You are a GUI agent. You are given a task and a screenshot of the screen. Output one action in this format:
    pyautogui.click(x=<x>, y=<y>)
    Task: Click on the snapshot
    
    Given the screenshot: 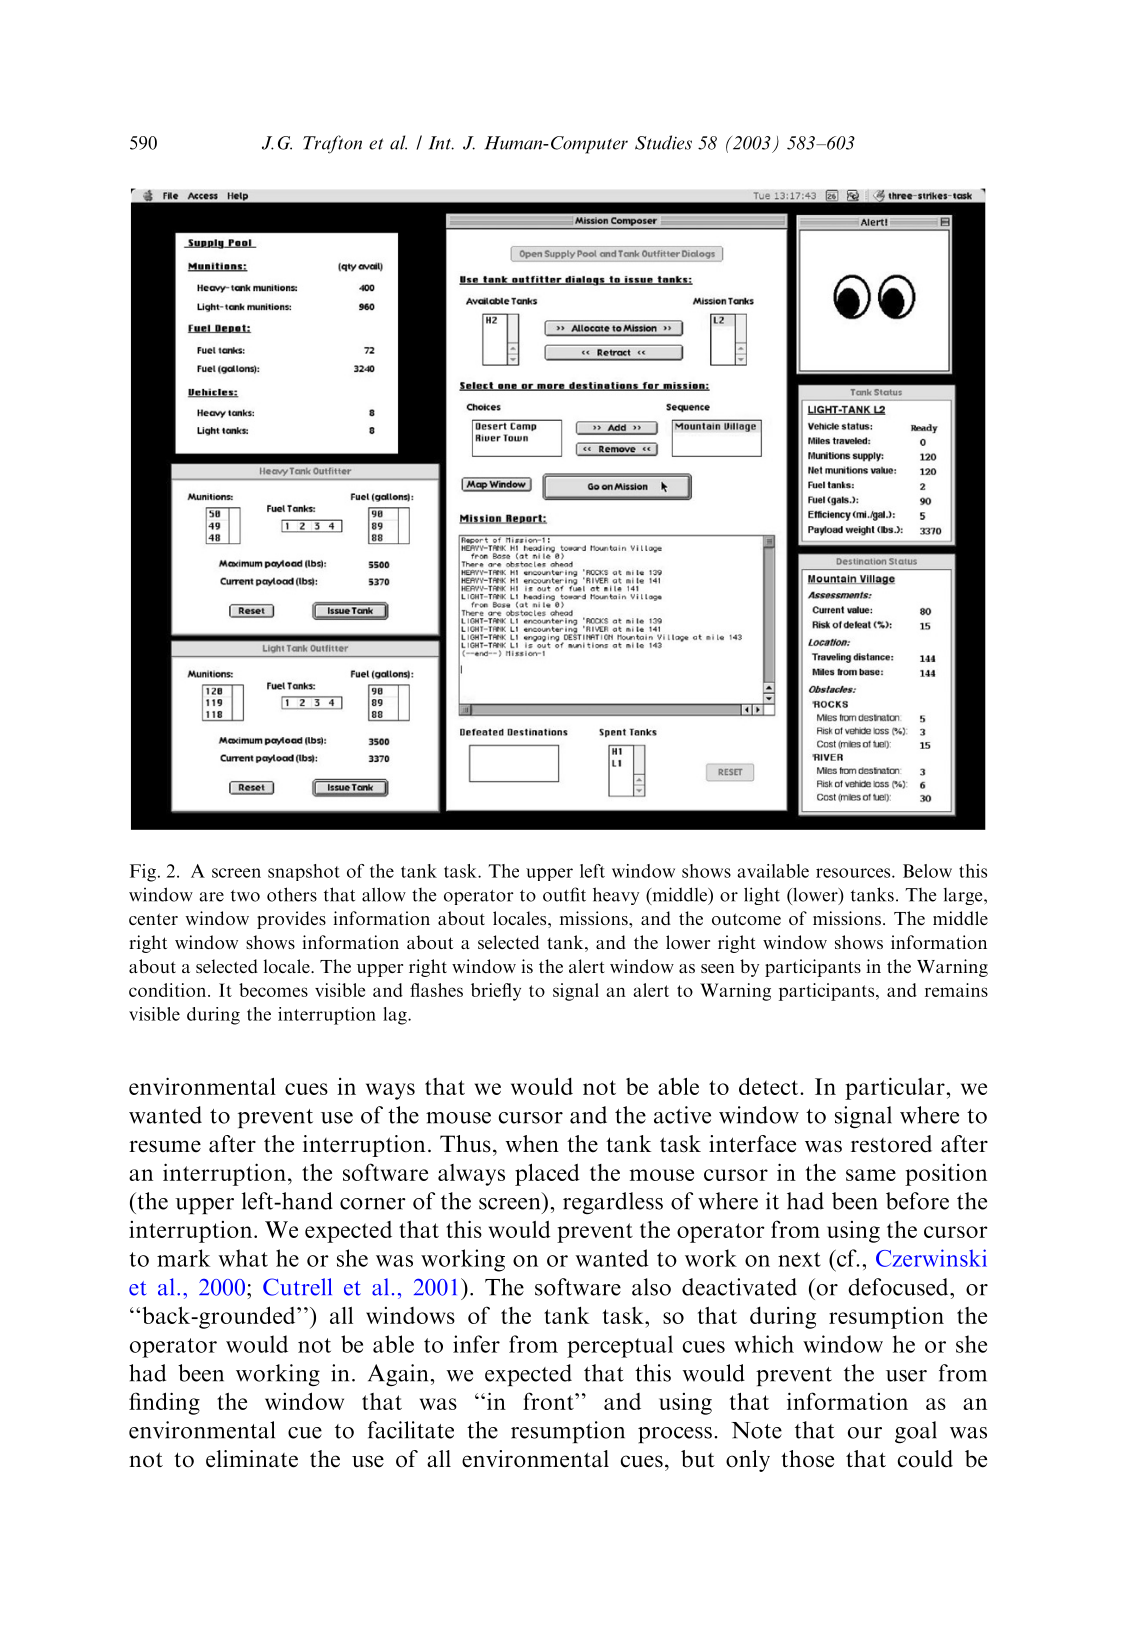 What is the action you would take?
    pyautogui.click(x=304, y=872)
